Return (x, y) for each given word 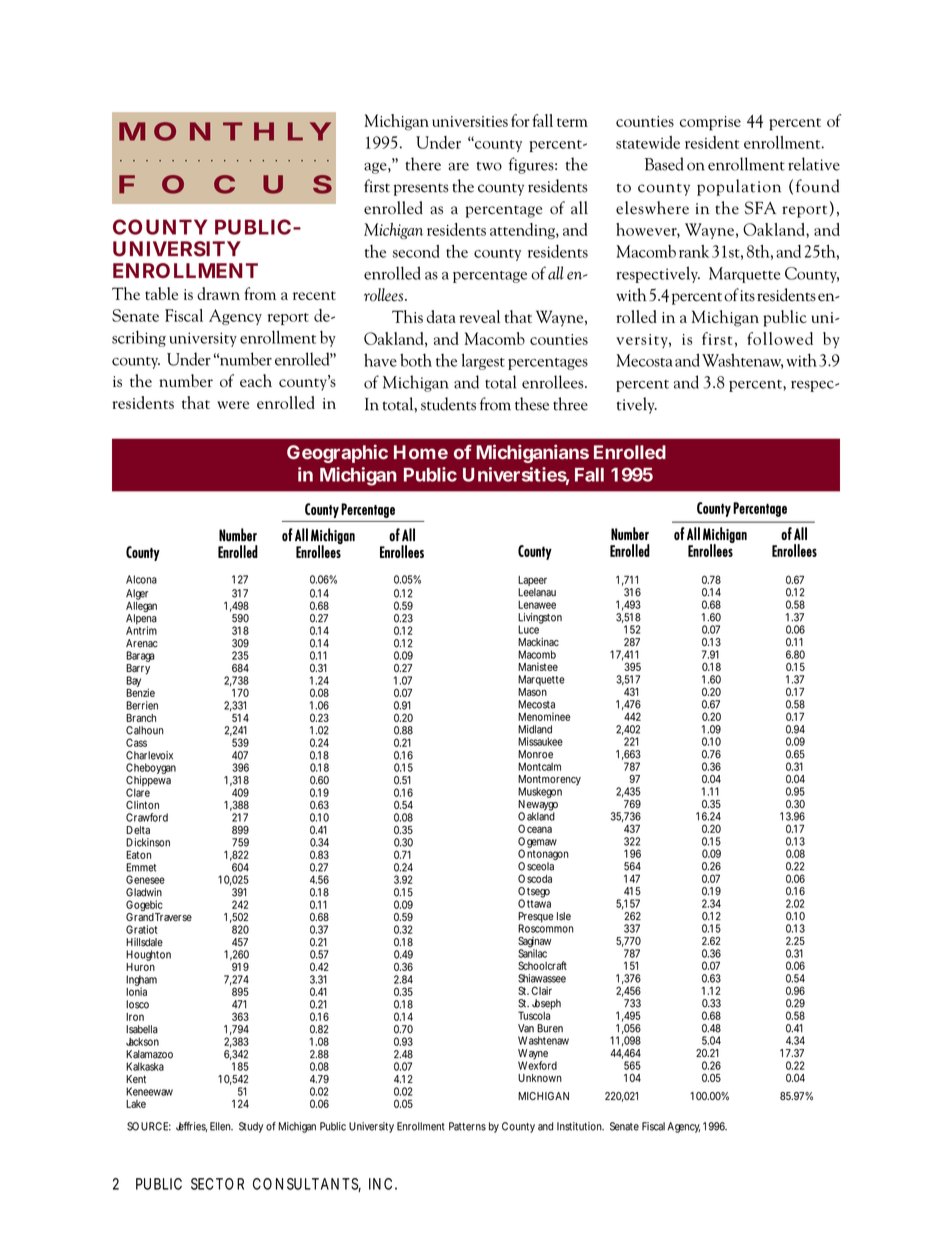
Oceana (535, 828)
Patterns (467, 1126)
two (489, 166)
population (739, 187)
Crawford (147, 817)
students (448, 404)
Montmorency (549, 781)
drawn (218, 293)
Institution (580, 1126)
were (233, 405)
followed (780, 338)
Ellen (221, 1126)
